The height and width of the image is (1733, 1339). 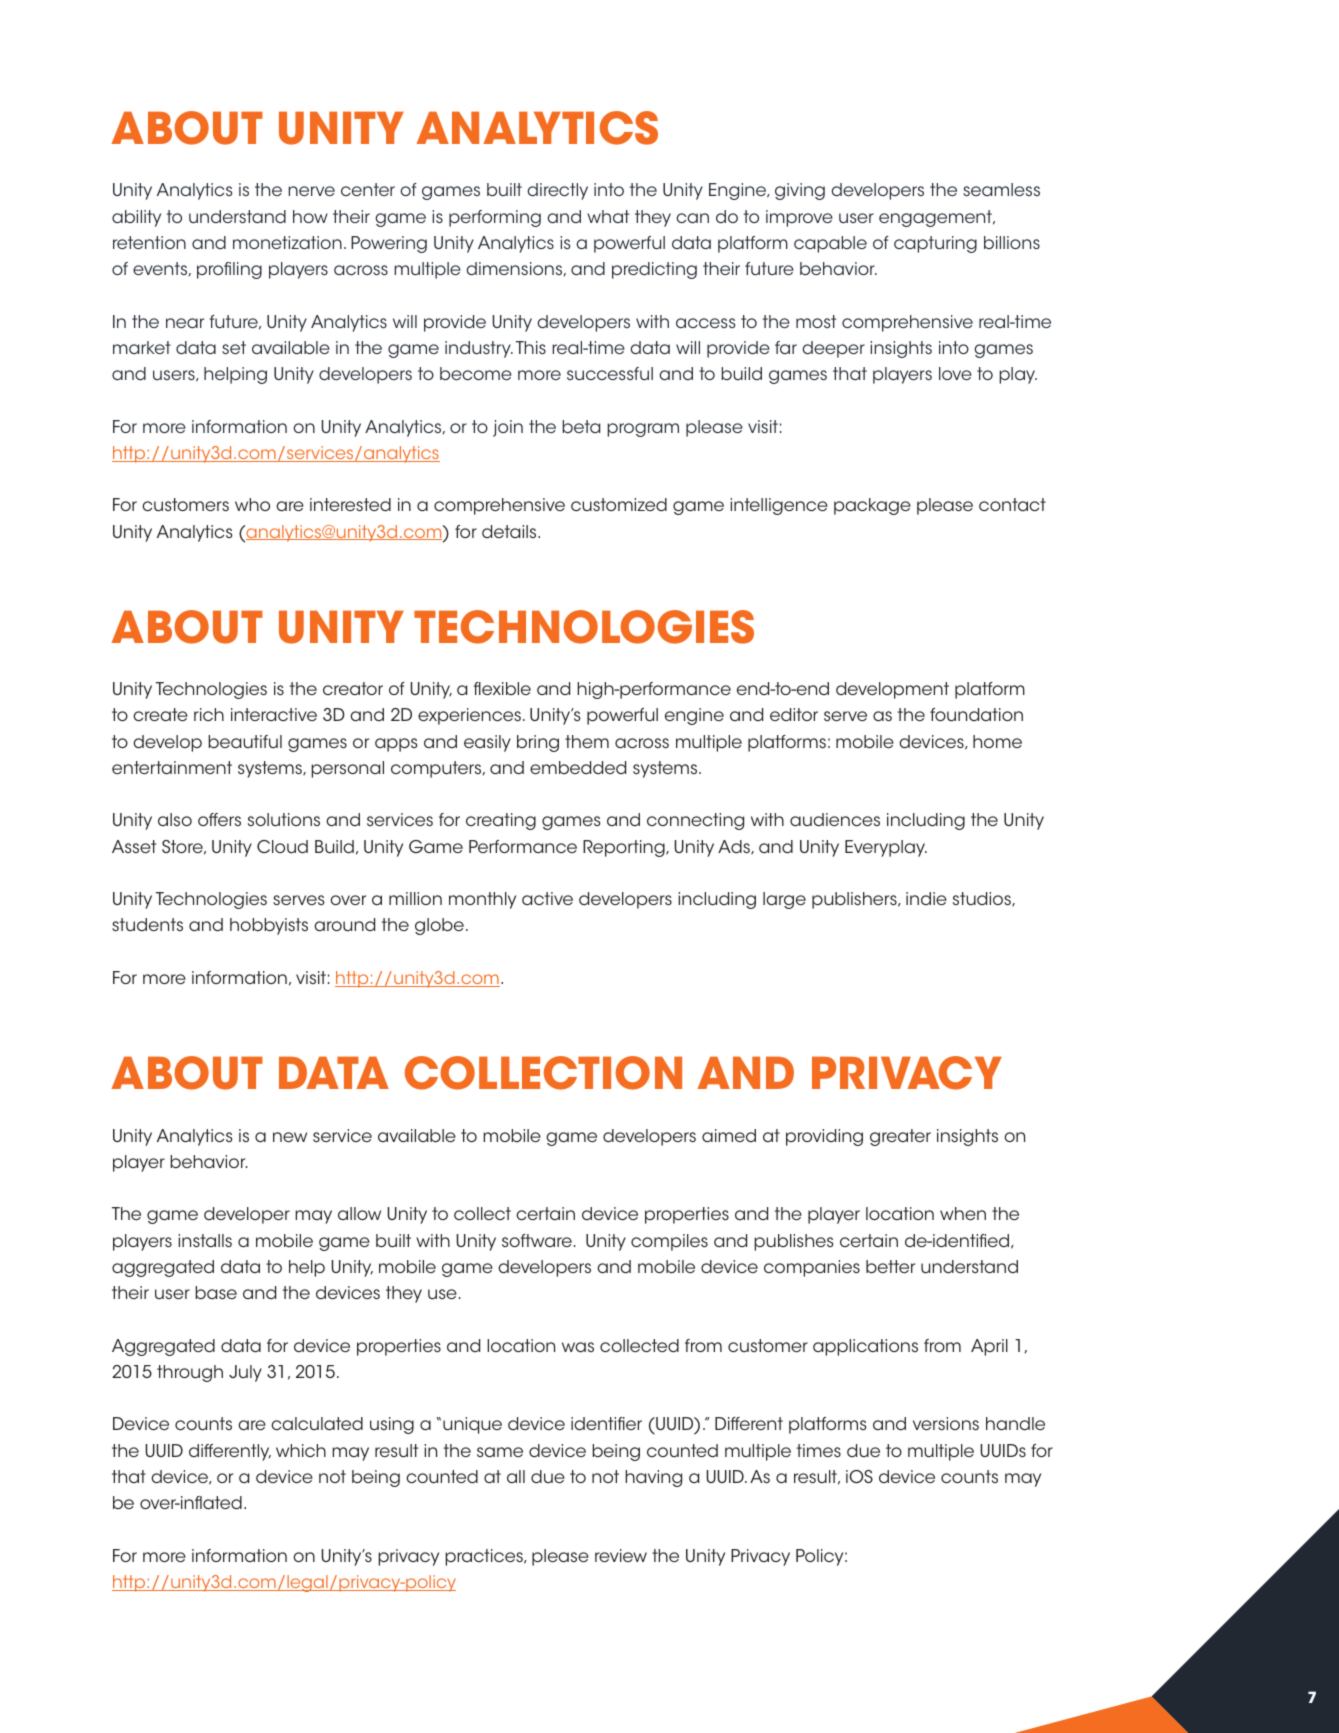 I want to click on which, so click(x=301, y=1450).
